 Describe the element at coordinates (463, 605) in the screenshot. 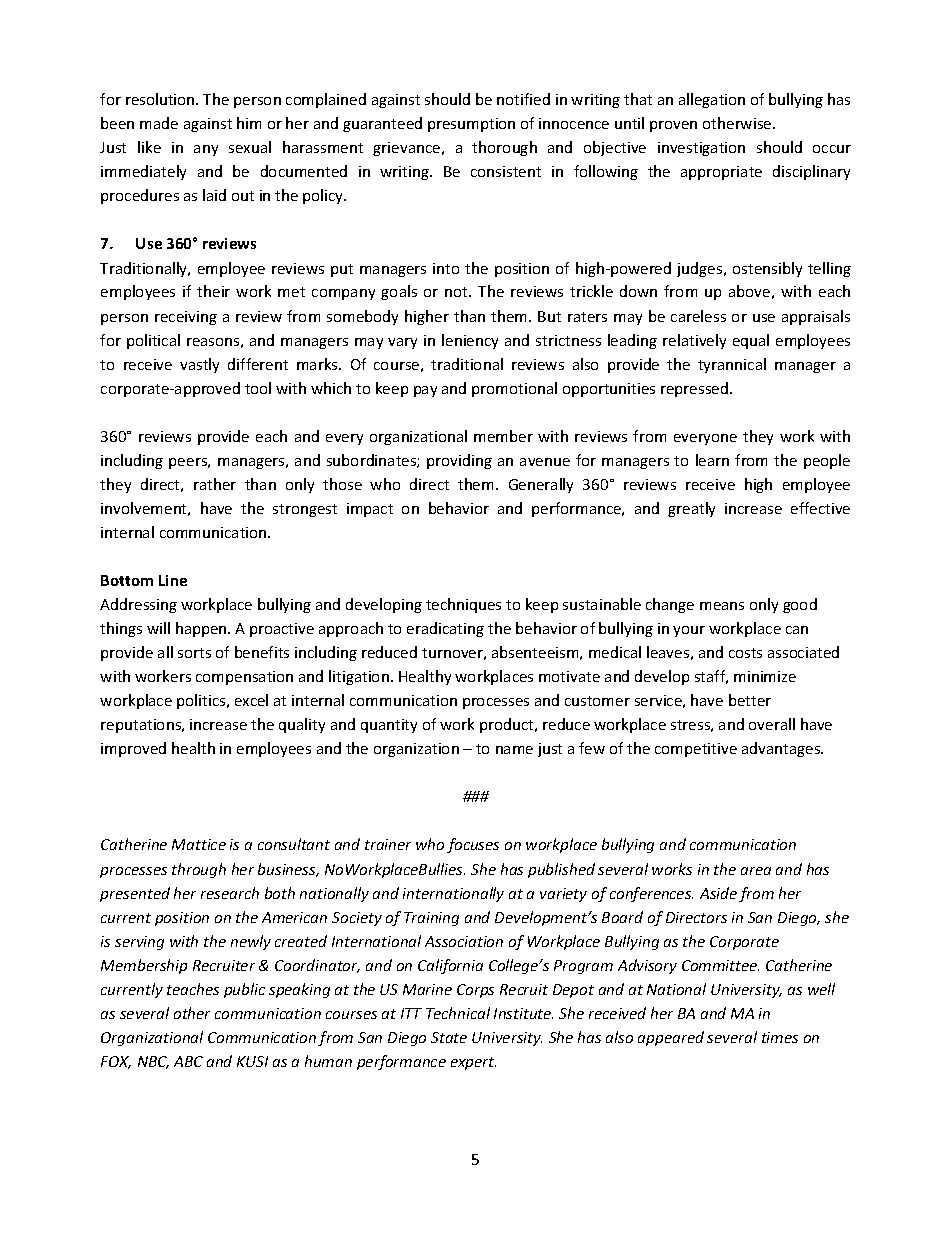

I see `techniques` at that location.
